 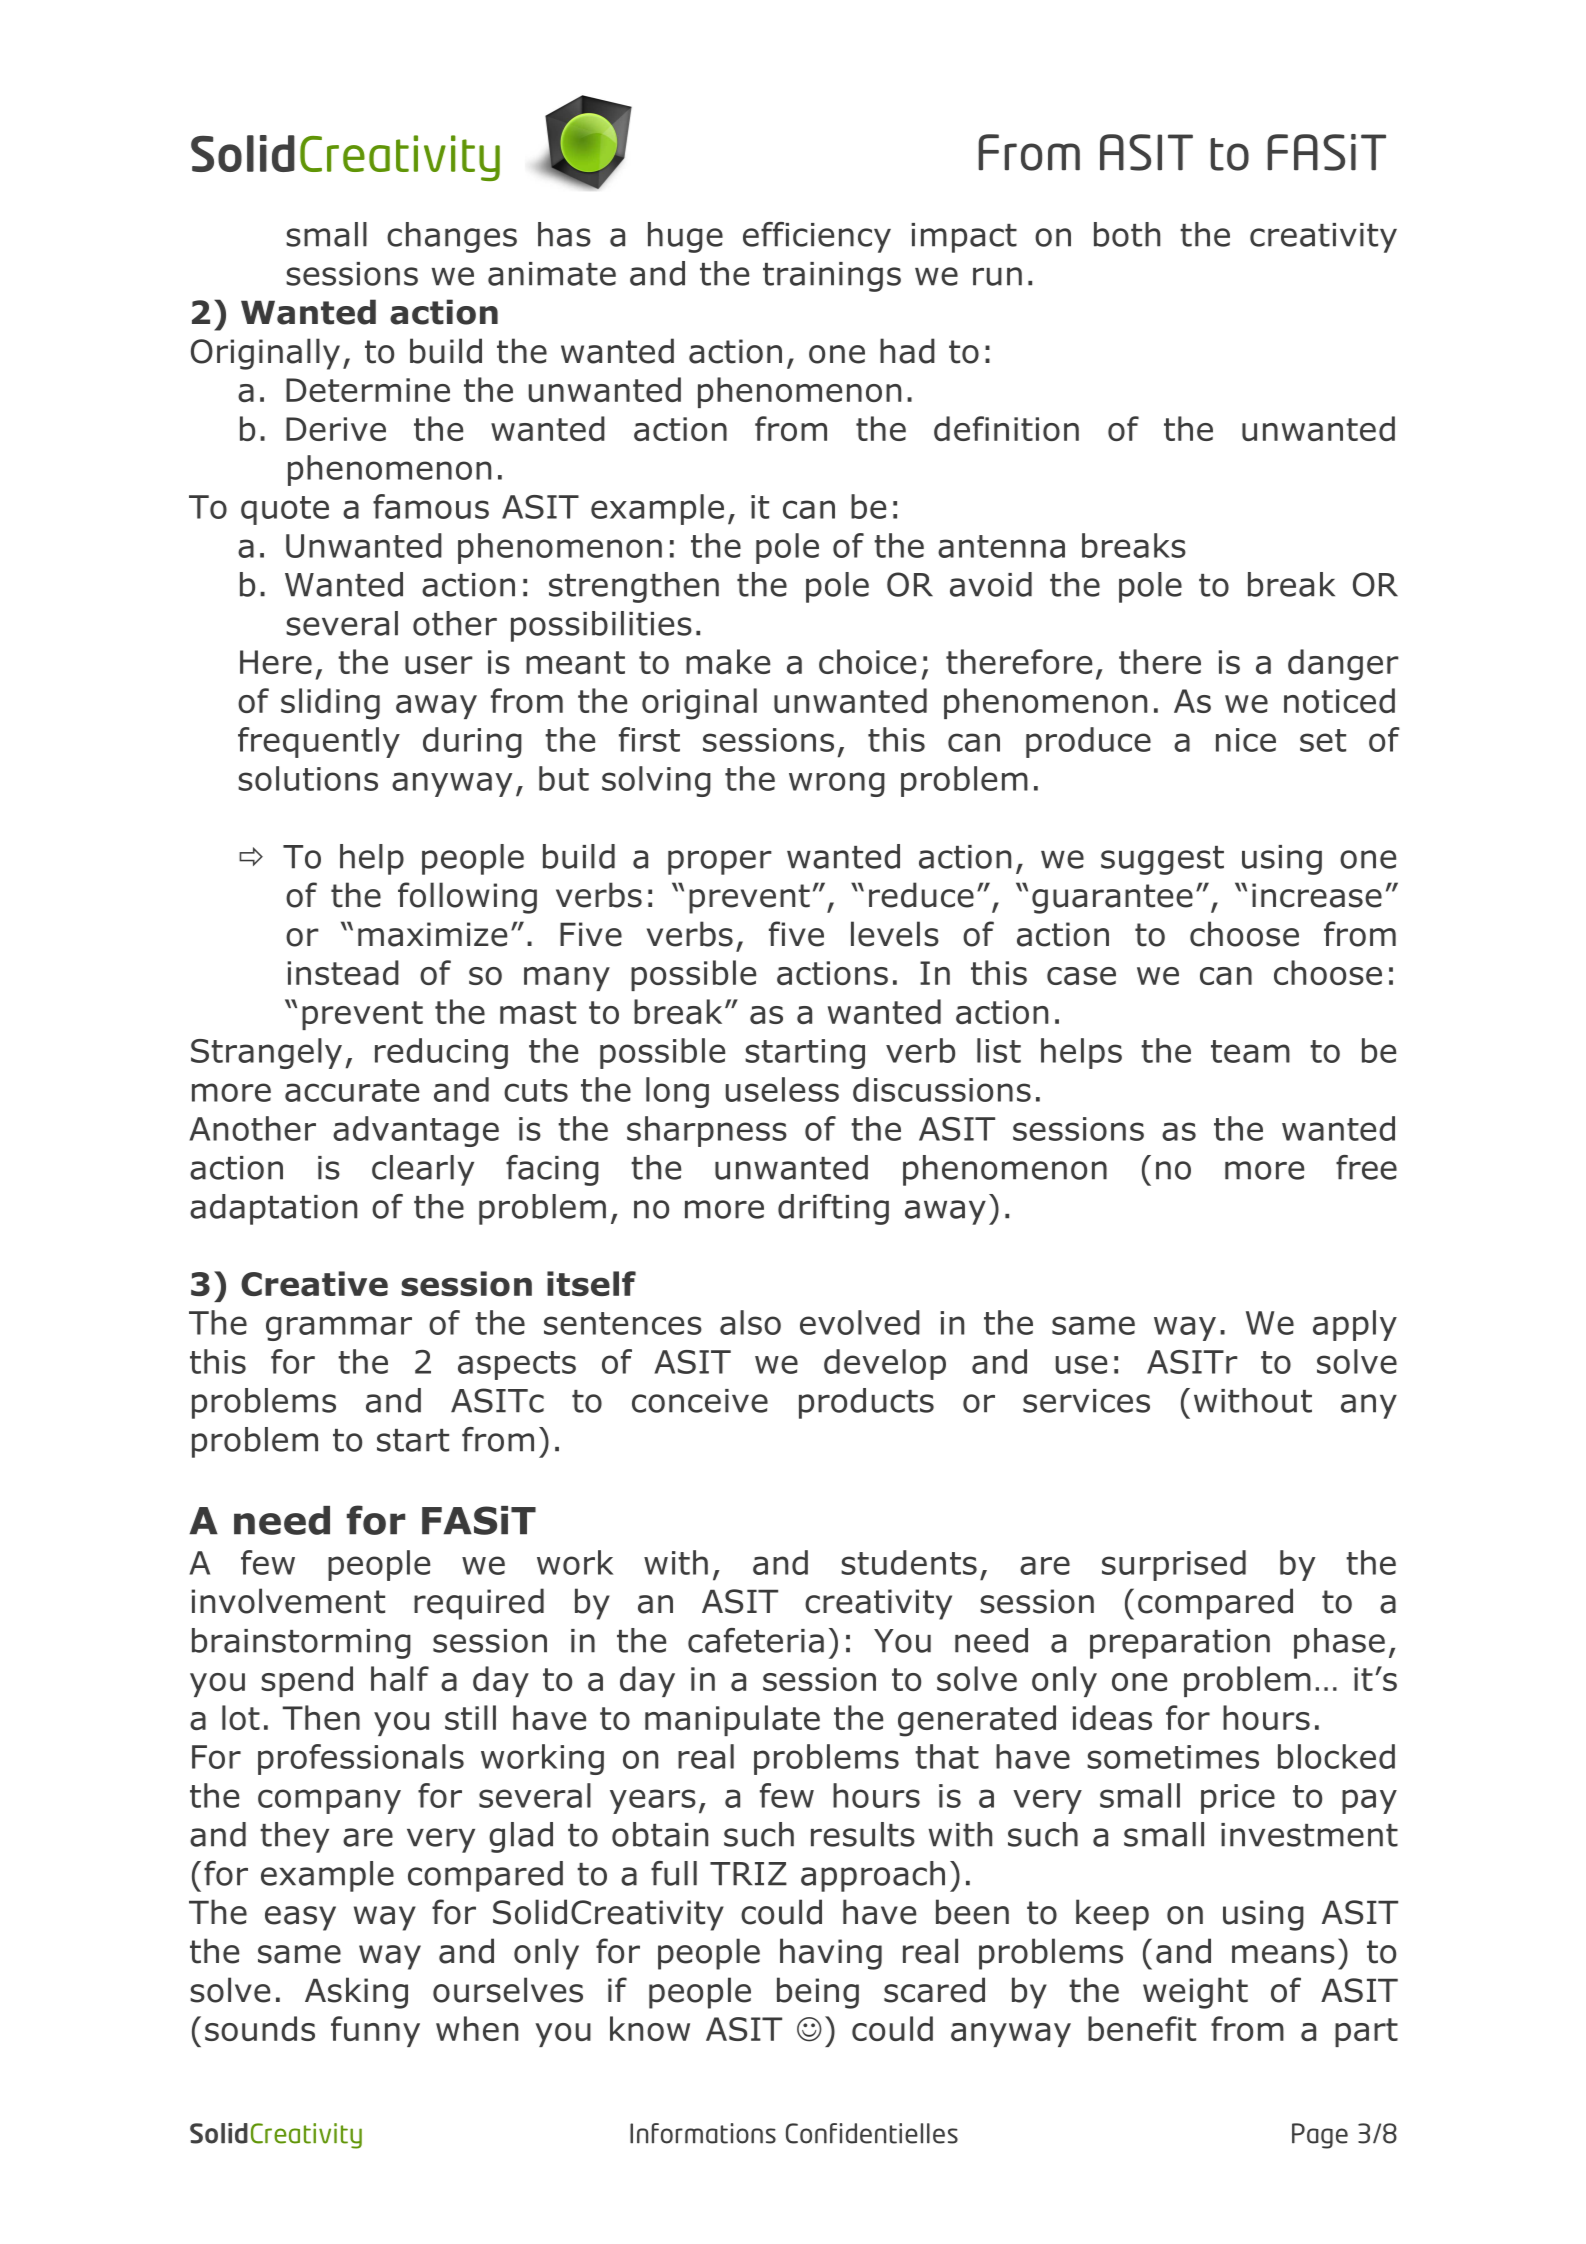 What do you see at coordinates (756, 1640) in the screenshot?
I see `cafeteria` at bounding box center [756, 1640].
